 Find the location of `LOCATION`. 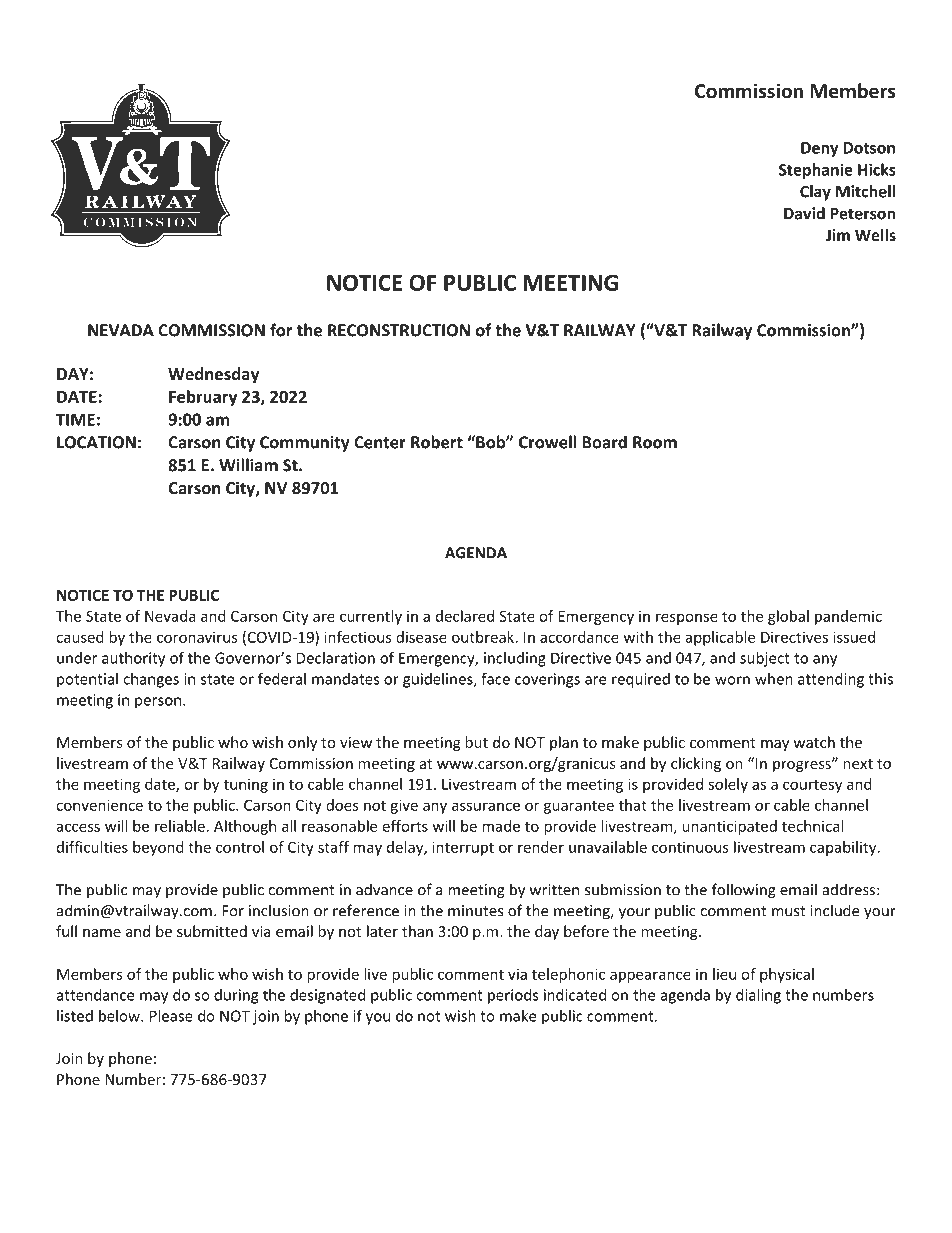

LOCATION is located at coordinates (96, 442).
